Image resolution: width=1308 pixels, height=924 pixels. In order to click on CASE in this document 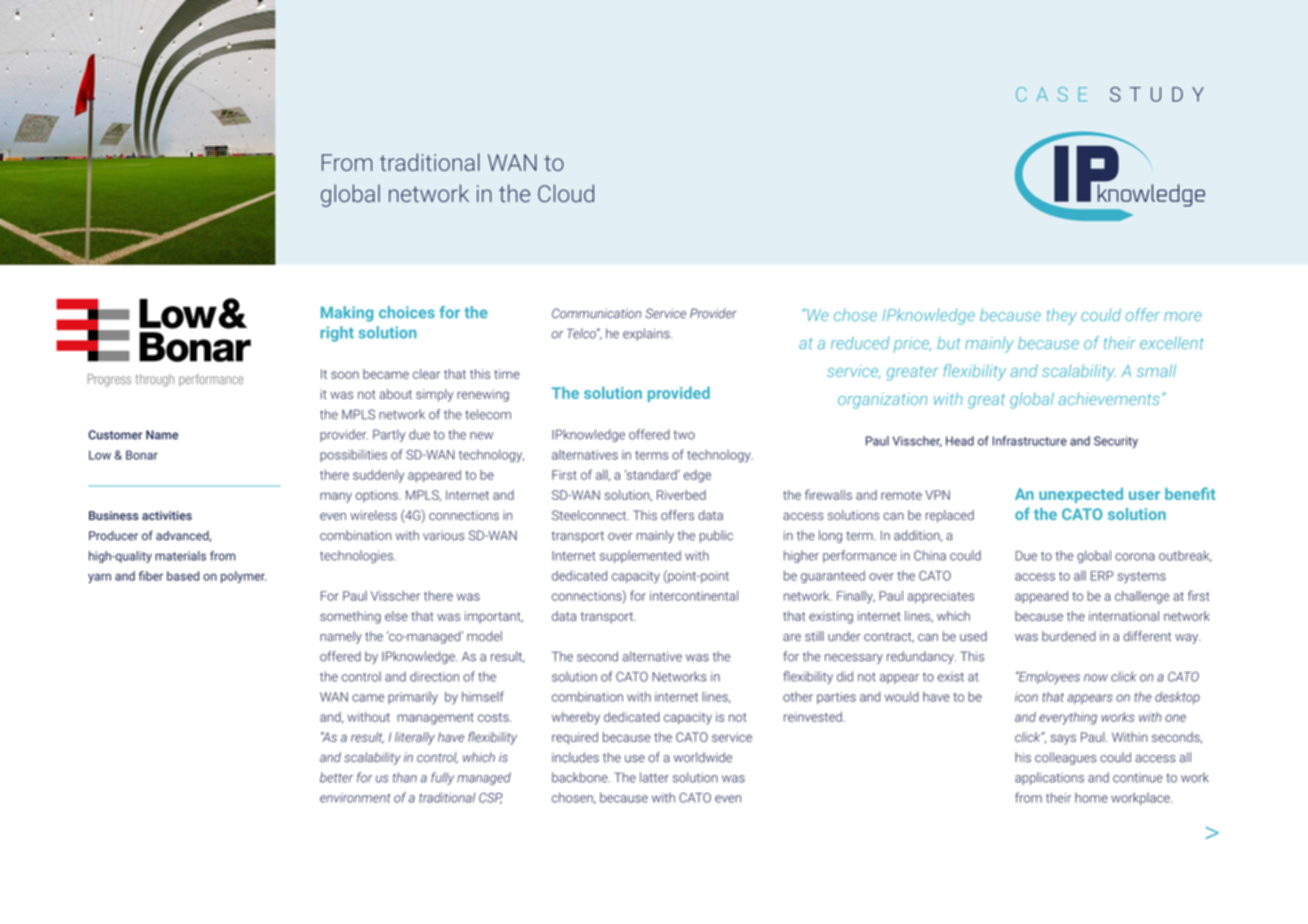, I will do `click(1051, 94)`.
